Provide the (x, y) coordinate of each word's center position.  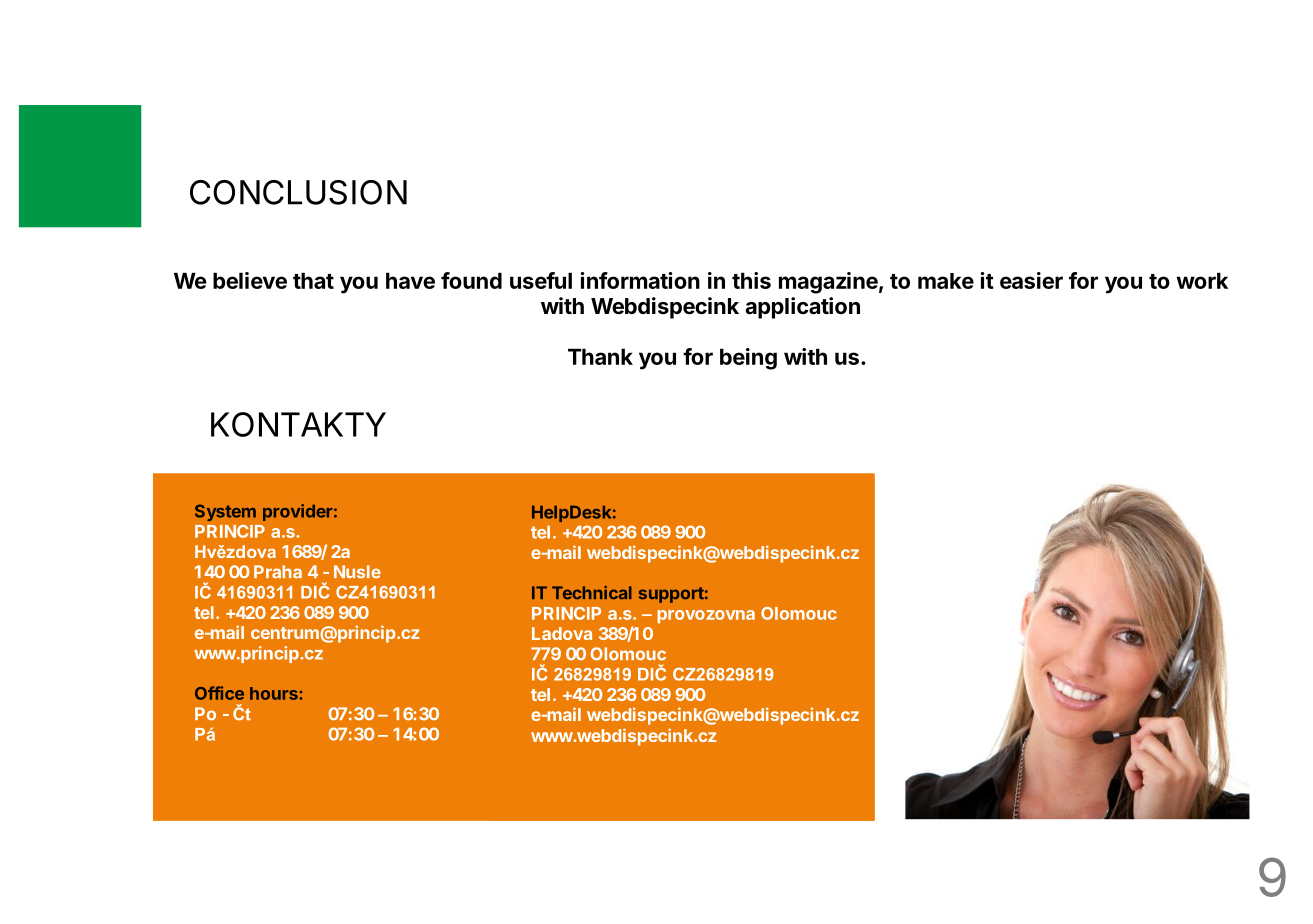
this (751, 280)
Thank (600, 356)
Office (219, 693)
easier (1031, 280)
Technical (592, 593)
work (1202, 280)
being (748, 359)
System (225, 512)
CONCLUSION (298, 192)
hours (275, 693)
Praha (278, 572)
